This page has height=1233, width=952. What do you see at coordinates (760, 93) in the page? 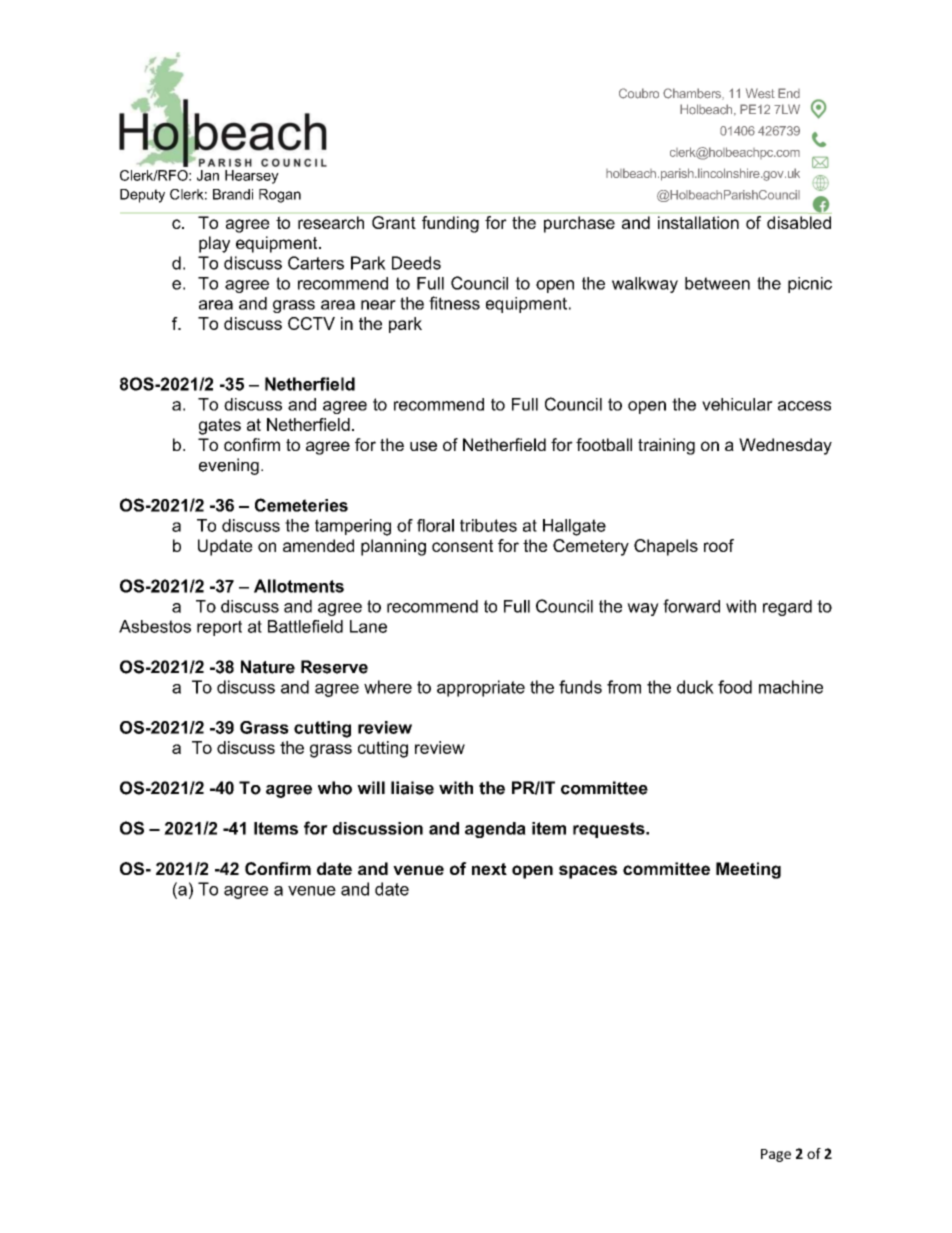
I see `West` at bounding box center [760, 93].
